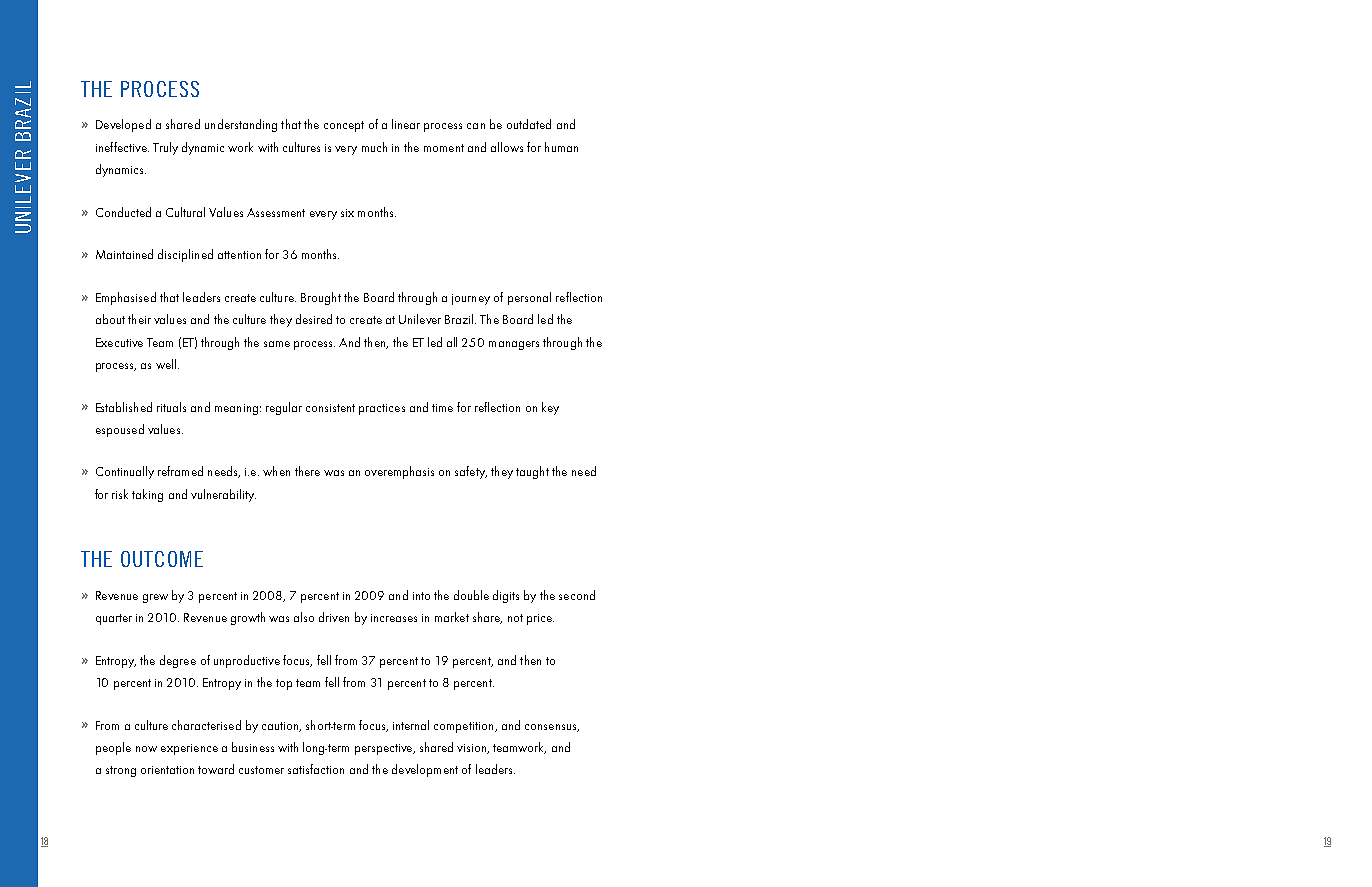 The image size is (1372, 887). I want to click on there, so click(307, 471).
